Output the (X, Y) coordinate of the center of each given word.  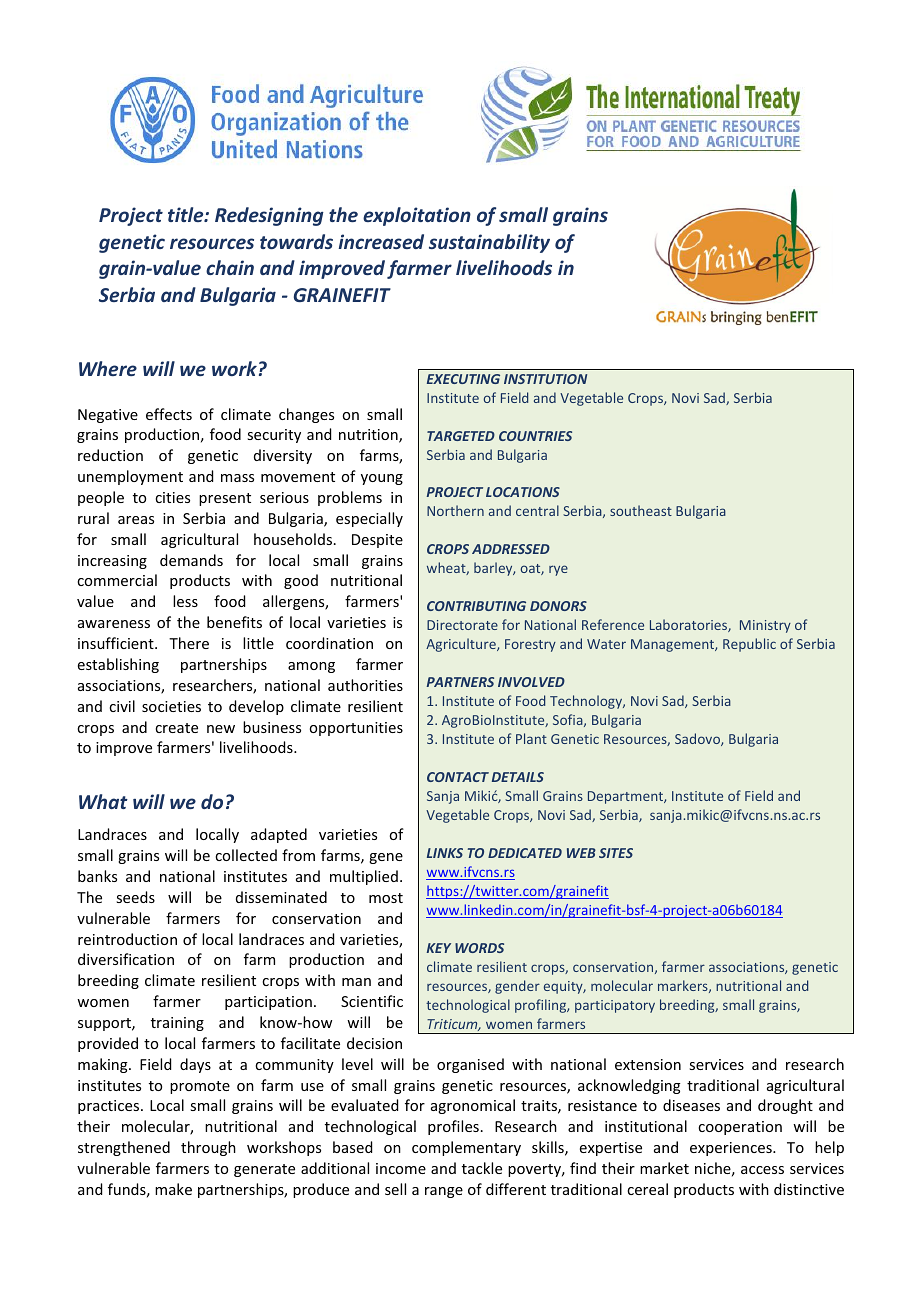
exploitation (417, 216)
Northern (455, 510)
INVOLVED (531, 682)
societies (171, 706)
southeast (641, 510)
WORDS (479, 948)
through (208, 1148)
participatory (615, 1006)
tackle (482, 1168)
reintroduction (127, 939)
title (187, 214)
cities (172, 497)
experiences (732, 1149)
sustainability (489, 243)
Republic (749, 645)
